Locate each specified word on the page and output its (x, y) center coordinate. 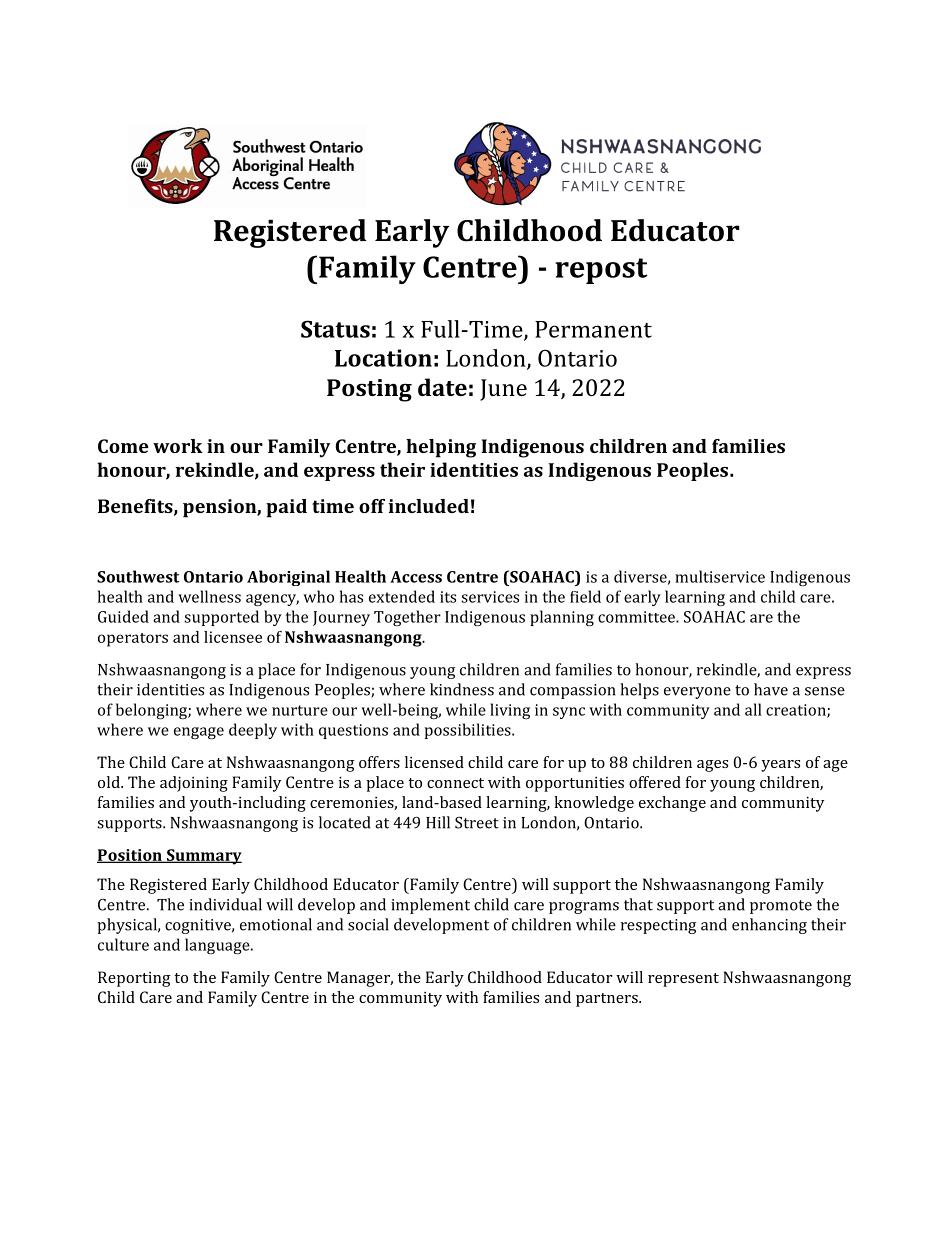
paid (286, 508)
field (585, 596)
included (428, 506)
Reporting (134, 979)
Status (335, 329)
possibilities (469, 731)
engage (199, 733)
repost (601, 271)
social (368, 924)
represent (683, 980)
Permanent (593, 329)
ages (712, 766)
